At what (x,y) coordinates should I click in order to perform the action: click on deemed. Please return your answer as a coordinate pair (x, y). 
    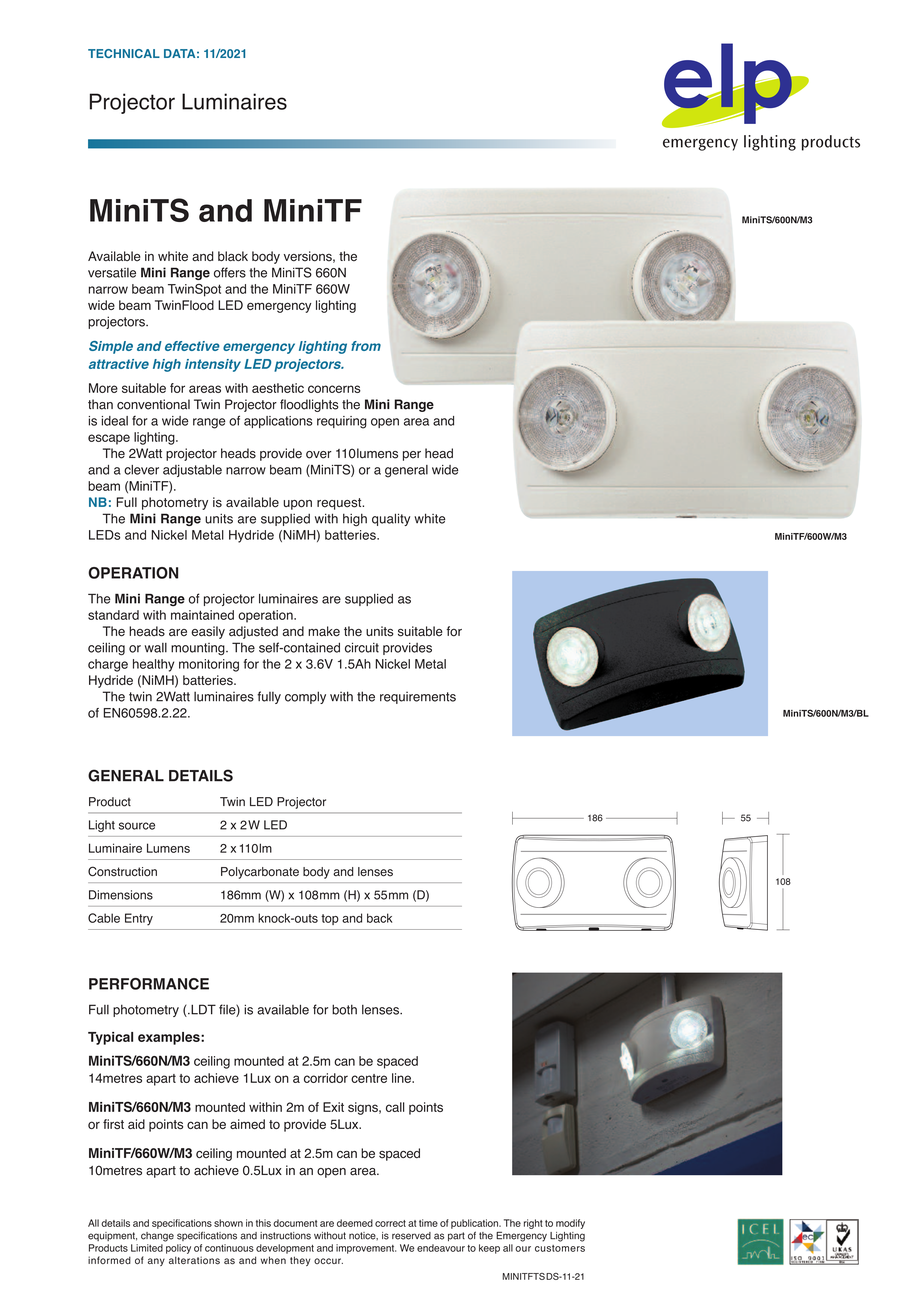
    Looking at the image, I should click on (355, 1223).
